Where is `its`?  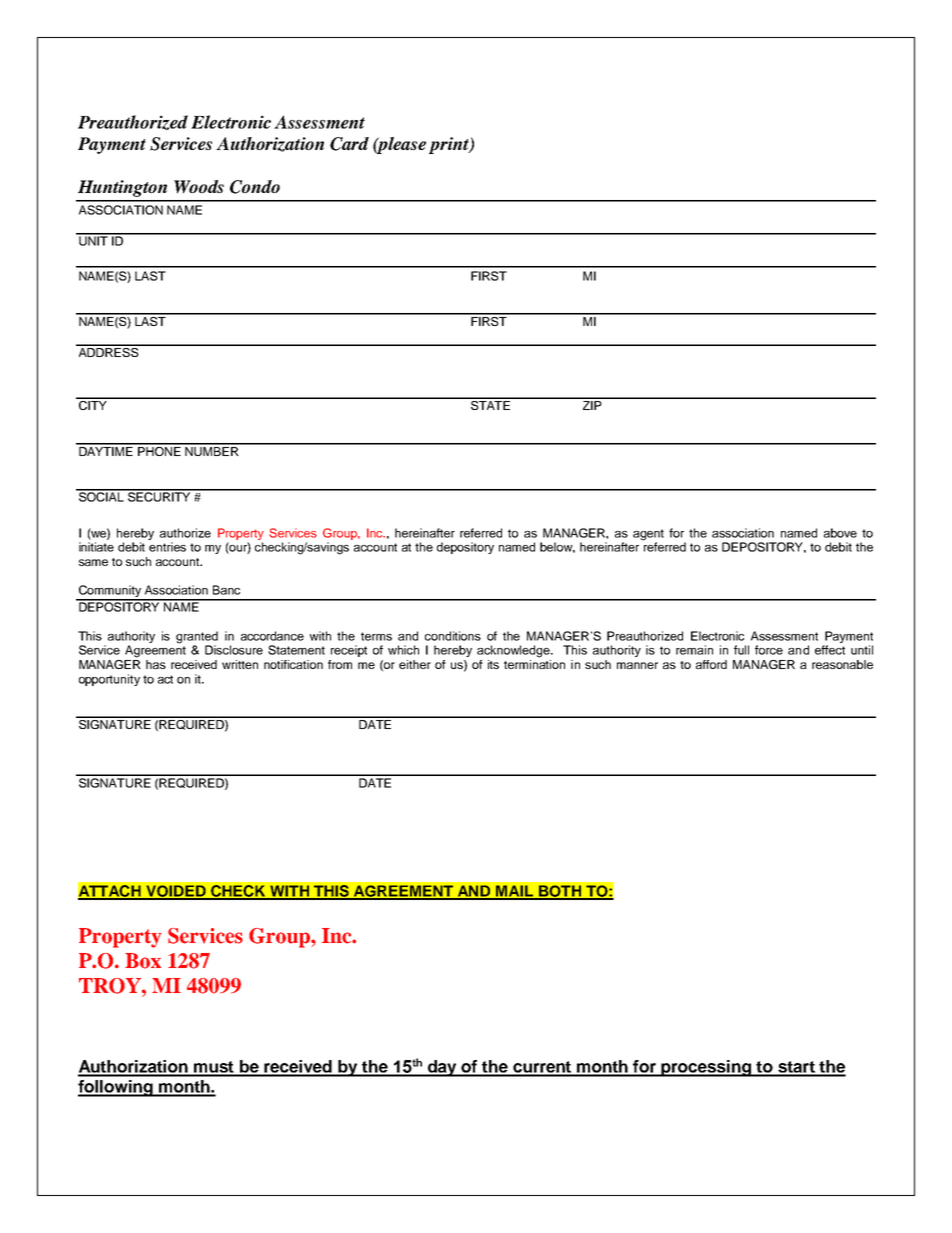
its is located at coordinates (493, 664).
